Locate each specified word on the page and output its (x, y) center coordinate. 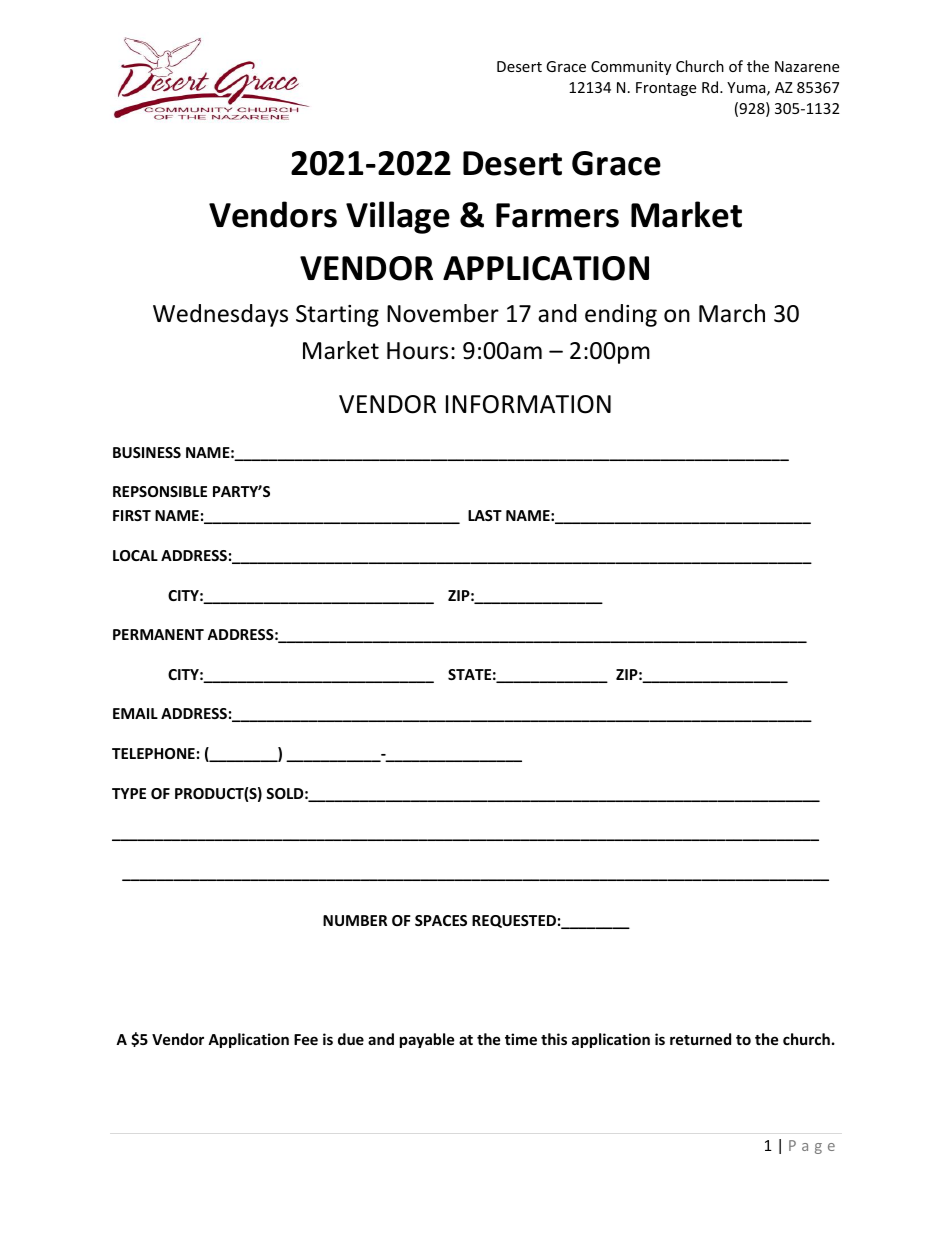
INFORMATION (528, 404)
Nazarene (807, 66)
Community (631, 68)
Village (398, 217)
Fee (306, 1039)
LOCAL (135, 555)
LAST (485, 515)
